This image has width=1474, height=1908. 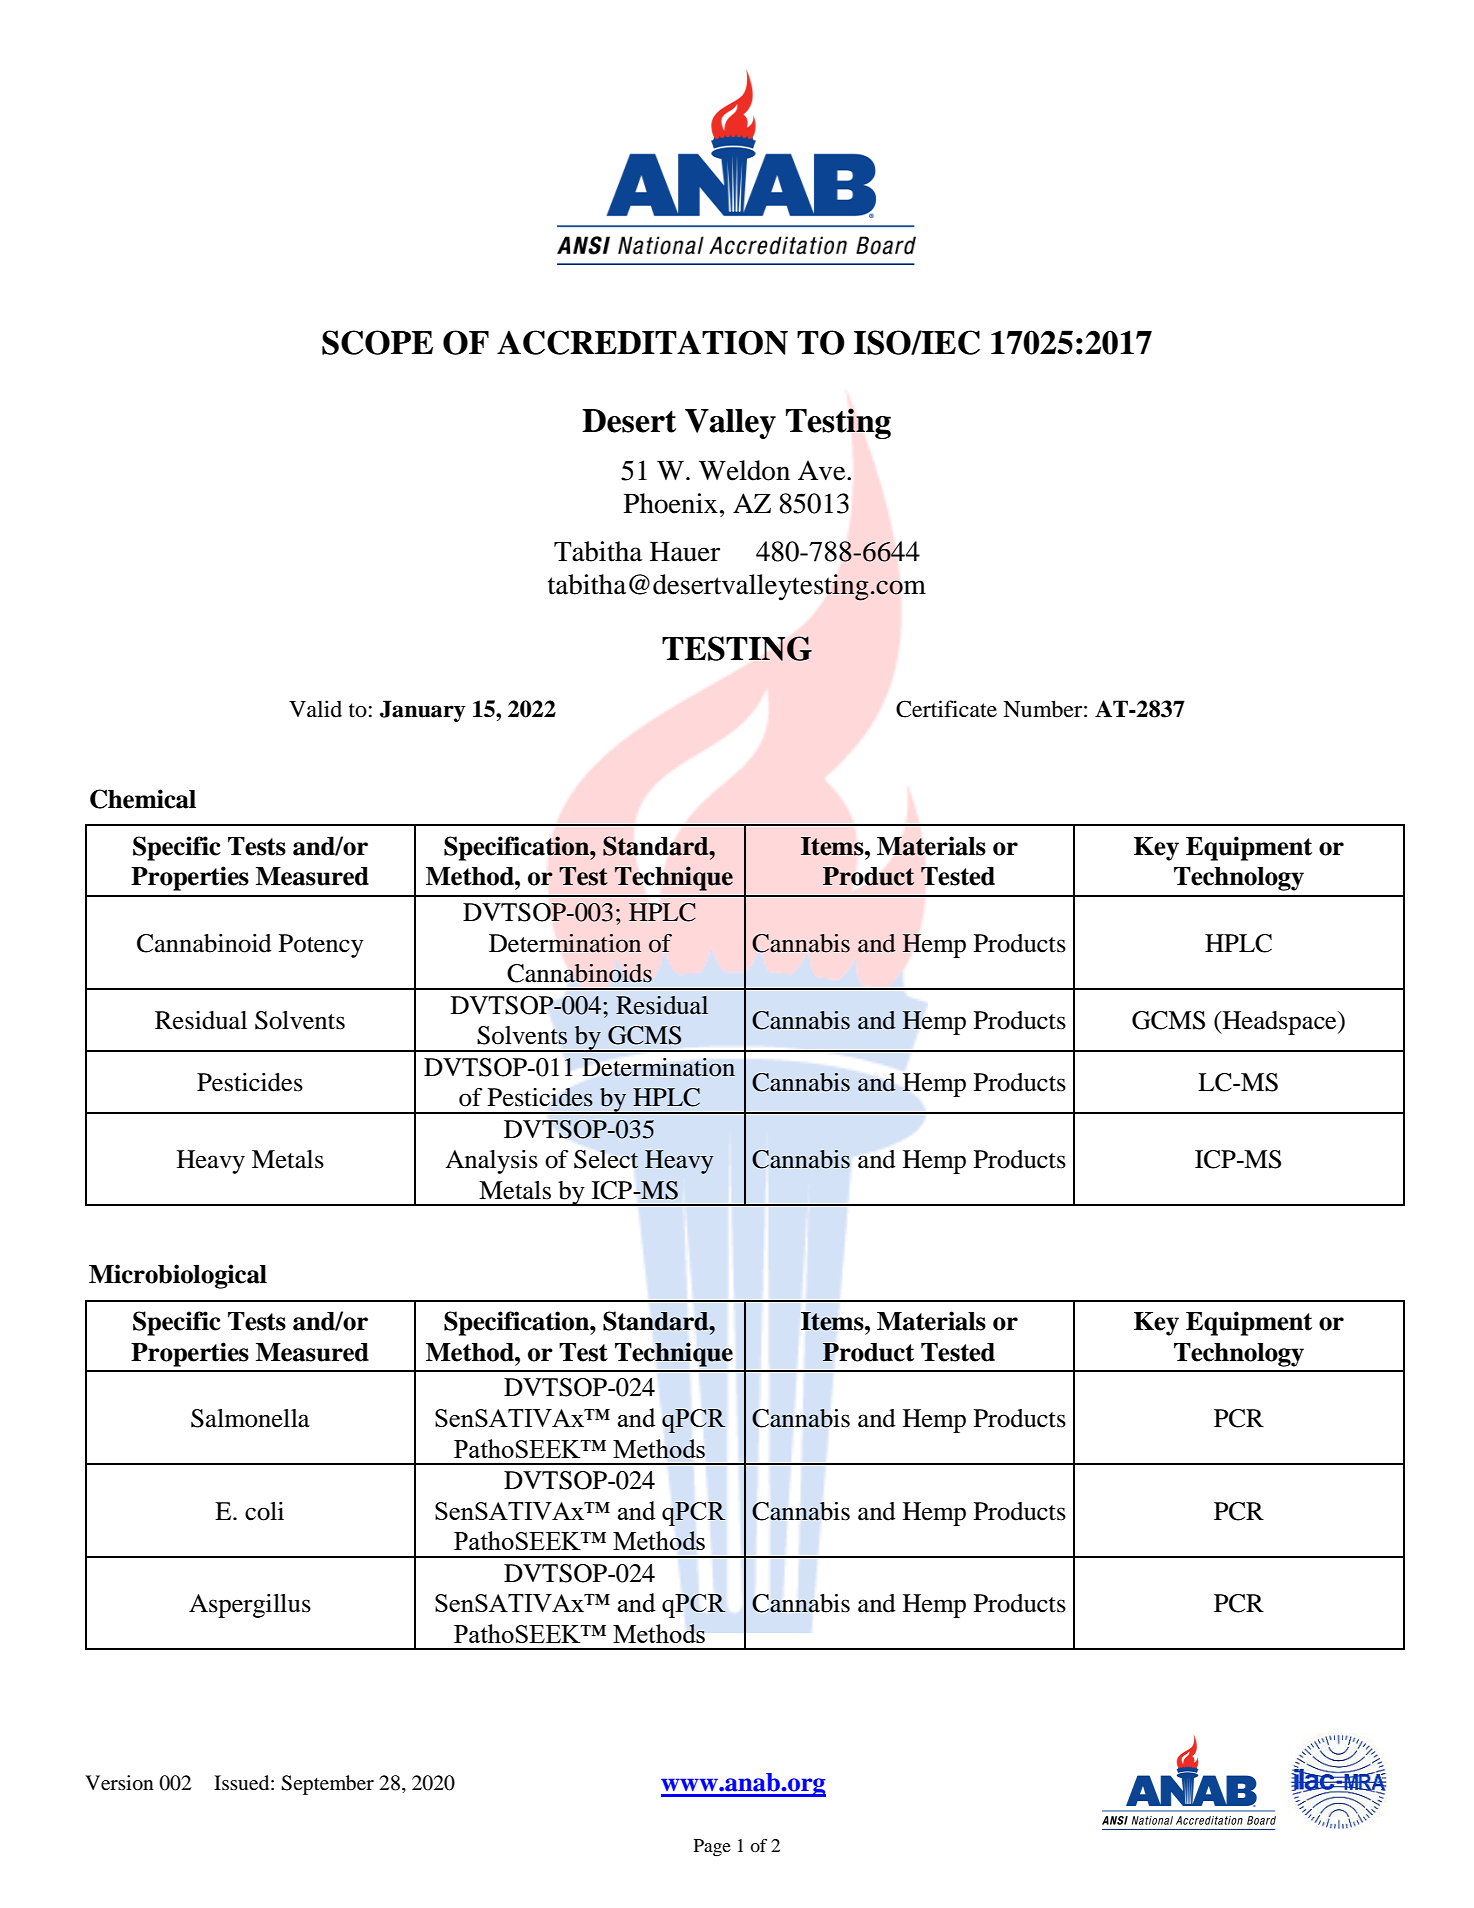 What do you see at coordinates (823, 470) in the image?
I see `Ave` at bounding box center [823, 470].
